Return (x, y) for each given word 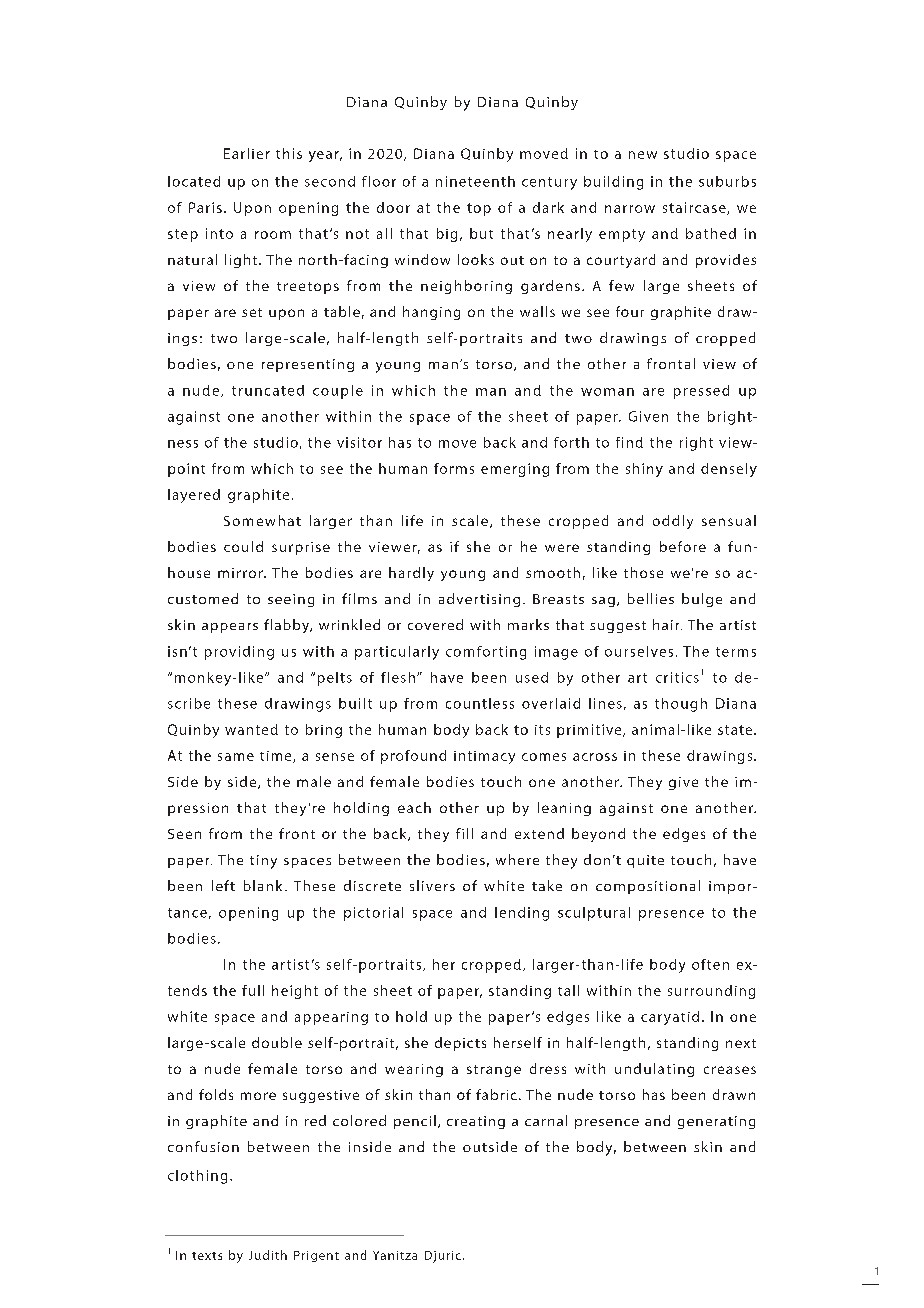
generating (716, 1122)
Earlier (247, 153)
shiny (644, 470)
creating (476, 1122)
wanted (251, 729)
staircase (695, 208)
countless (480, 703)
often (710, 964)
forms (454, 468)
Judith (268, 1255)
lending (522, 914)
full (253, 990)
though (681, 705)
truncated (268, 390)
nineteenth (475, 181)
